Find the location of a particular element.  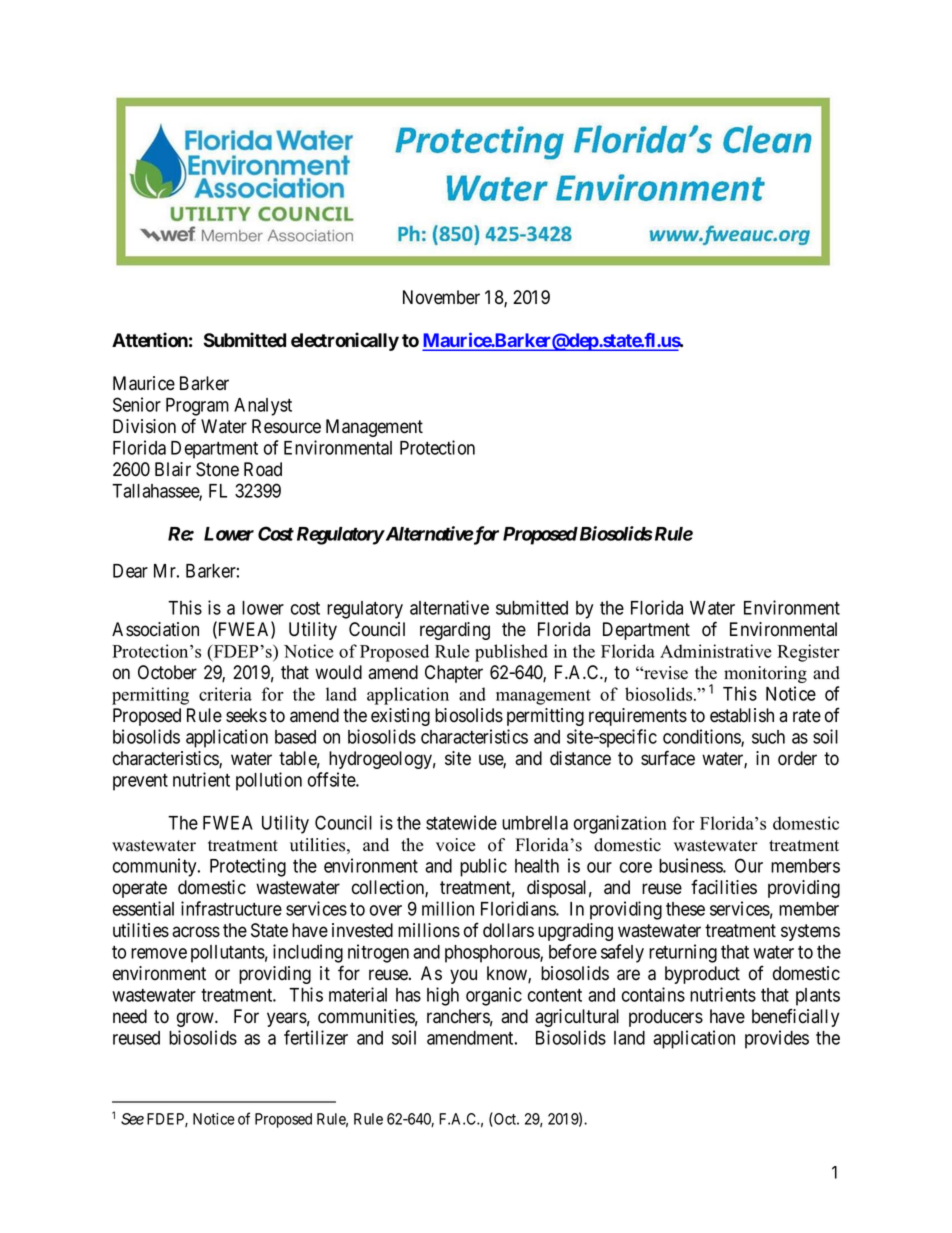

monitoring is located at coordinates (765, 674).
